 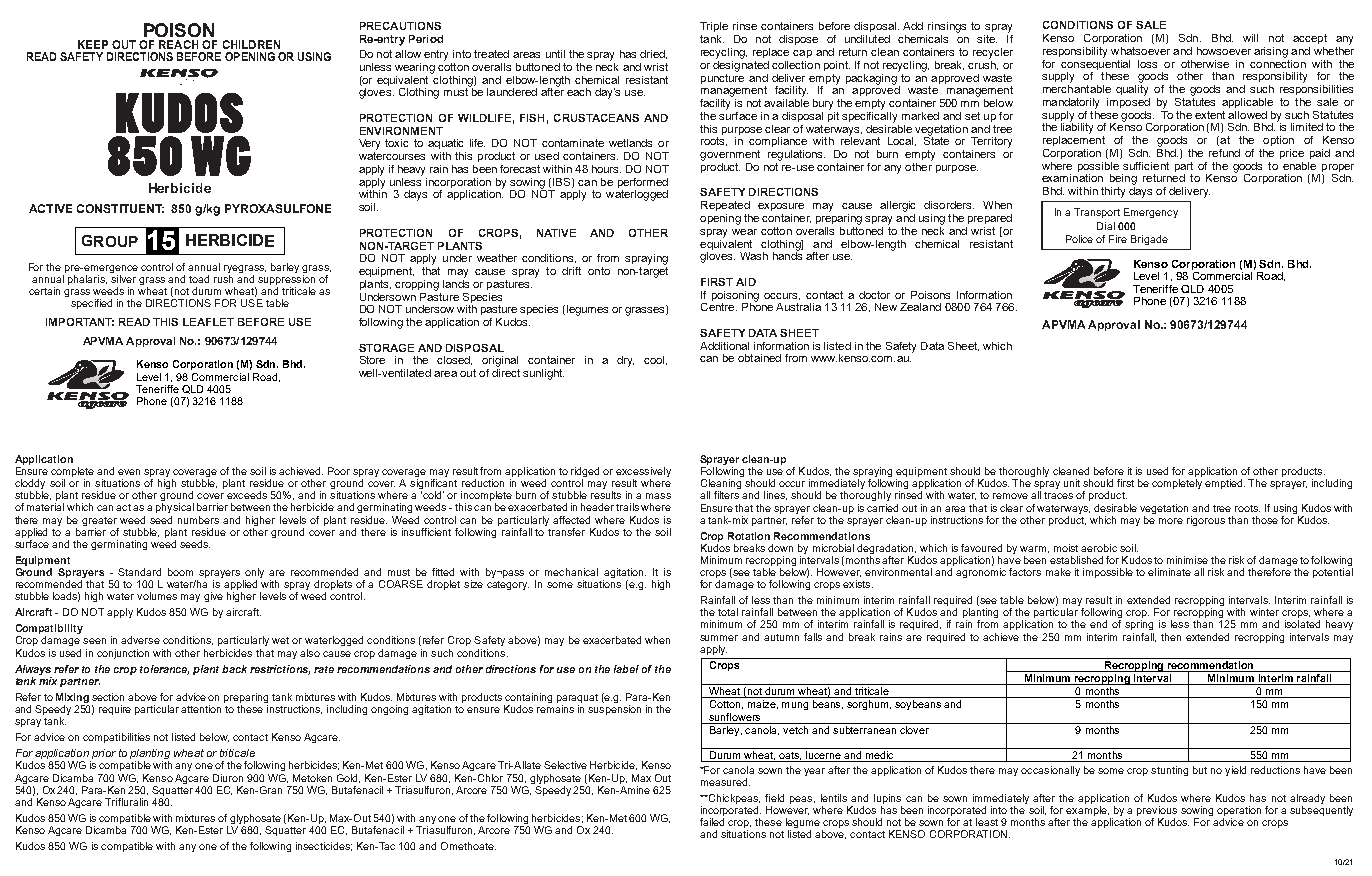 I want to click on prior, so click(x=103, y=755).
